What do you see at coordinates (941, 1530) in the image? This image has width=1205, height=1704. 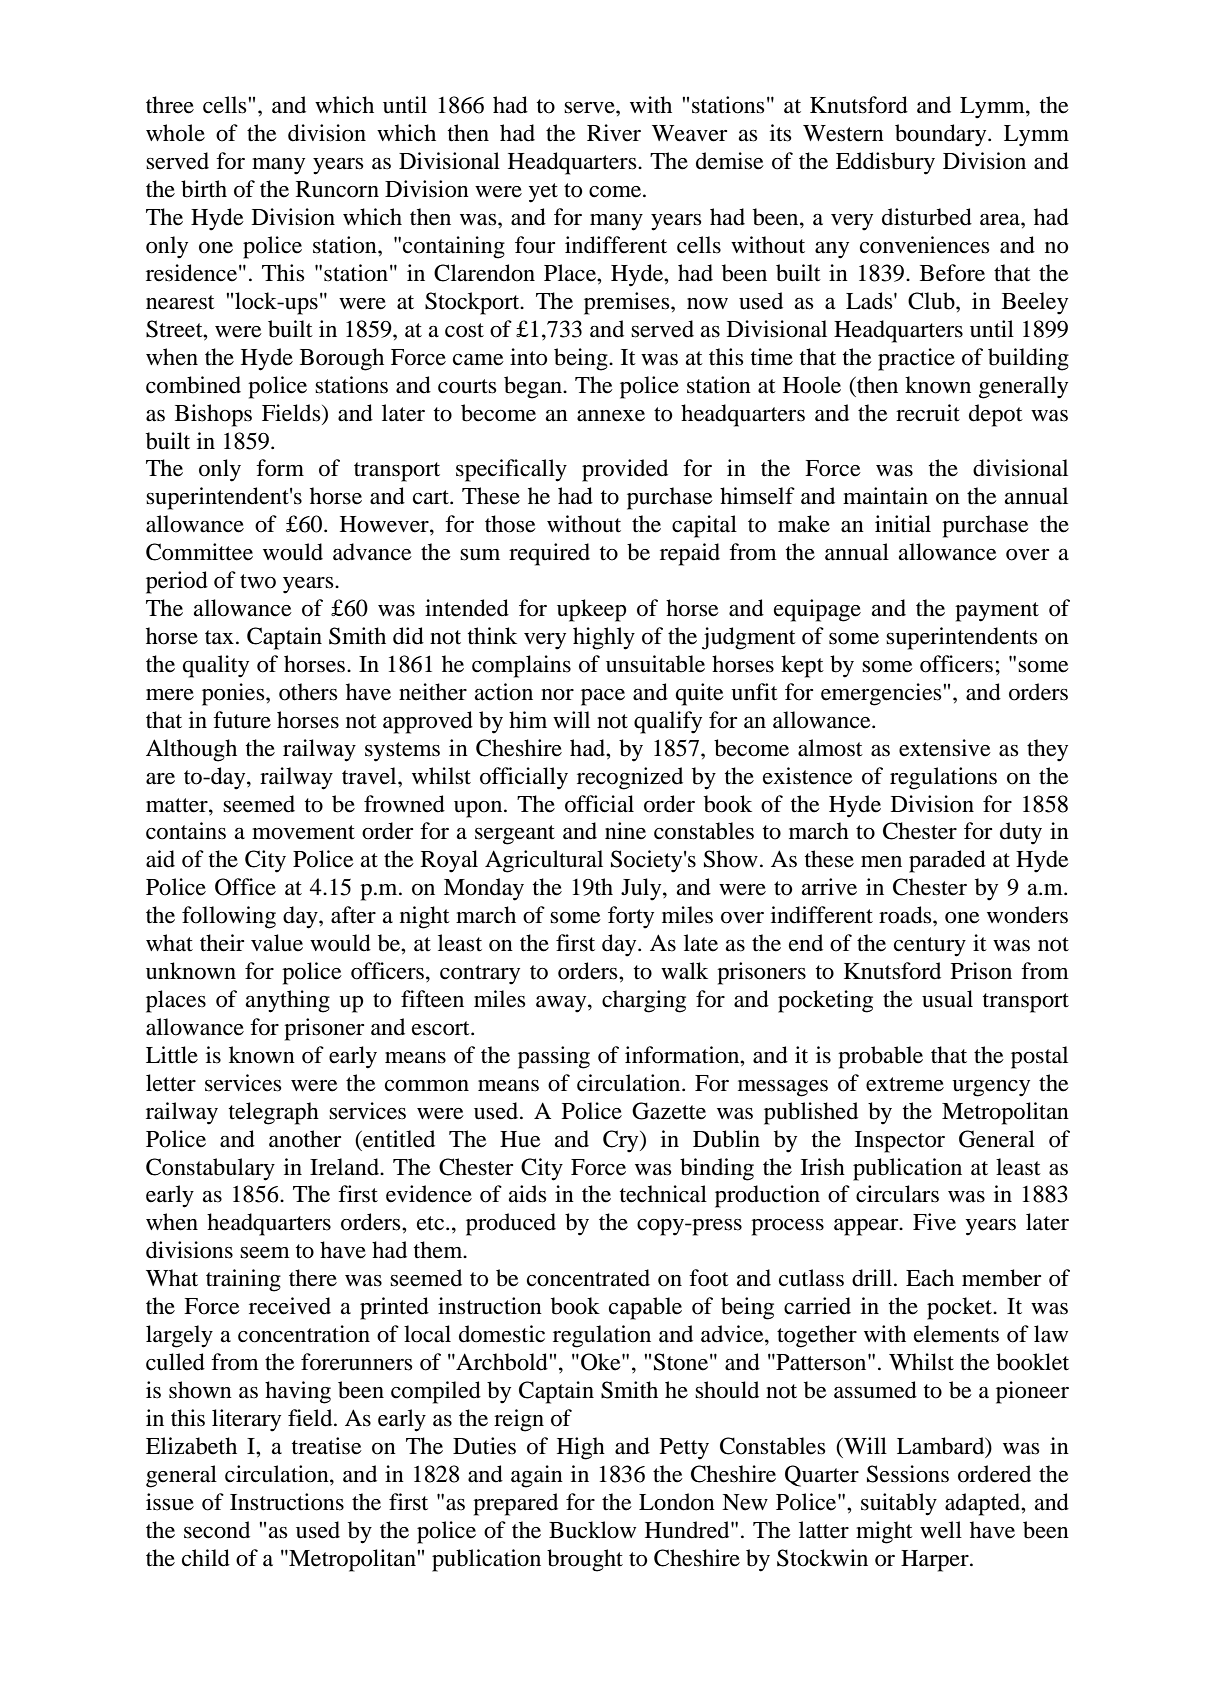 I see `well` at bounding box center [941, 1530].
